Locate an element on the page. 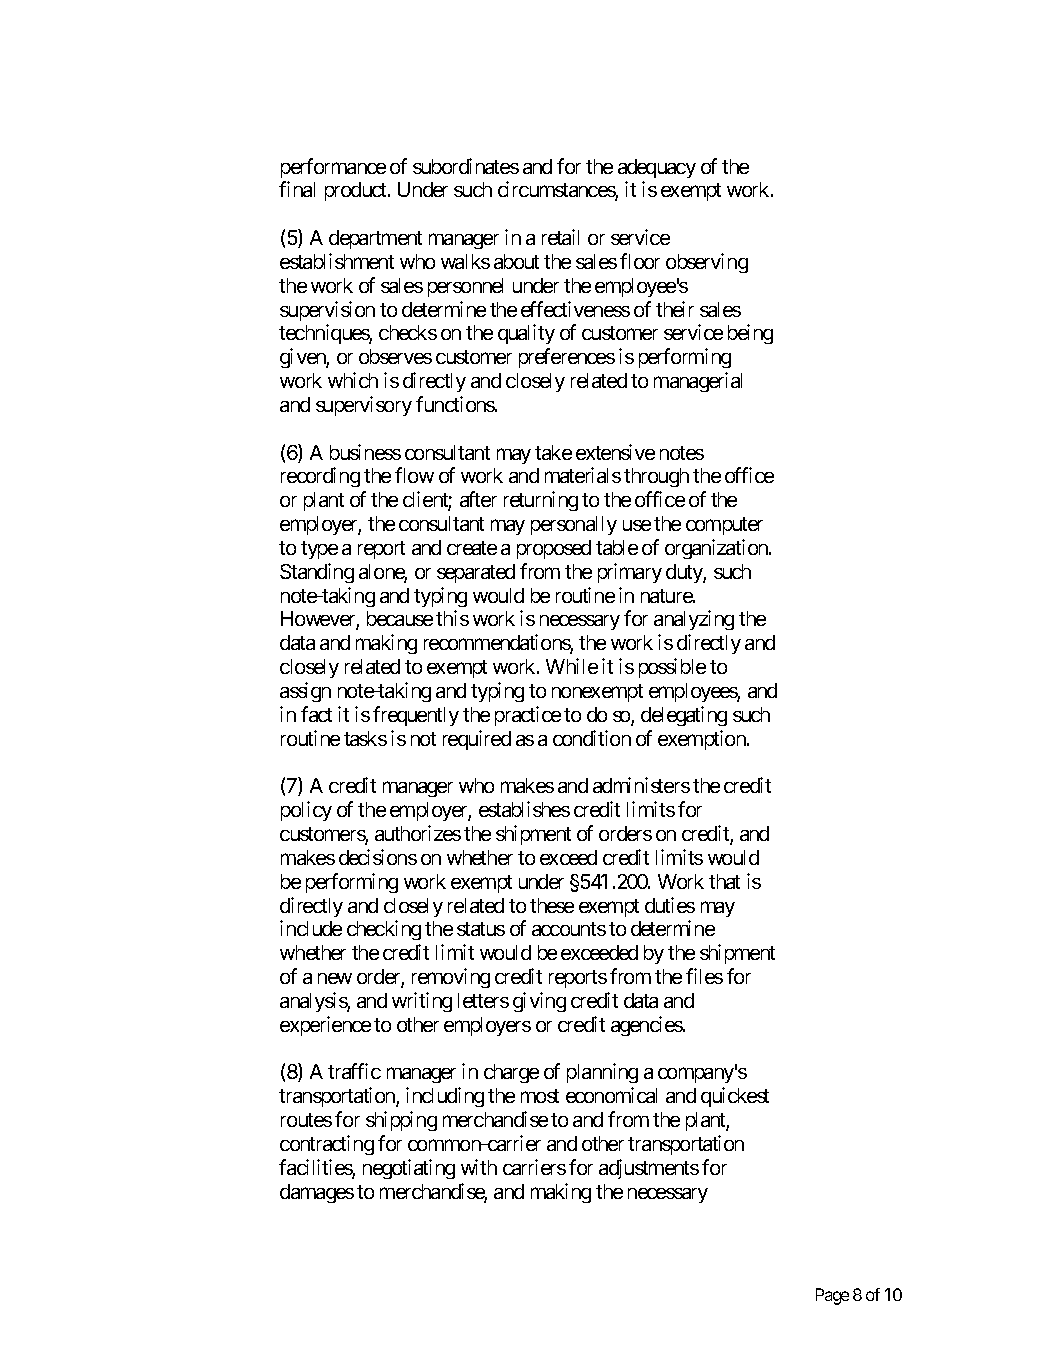 Image resolution: width=1057 pixels, height=1368 pixels. these is located at coordinates (552, 905).
